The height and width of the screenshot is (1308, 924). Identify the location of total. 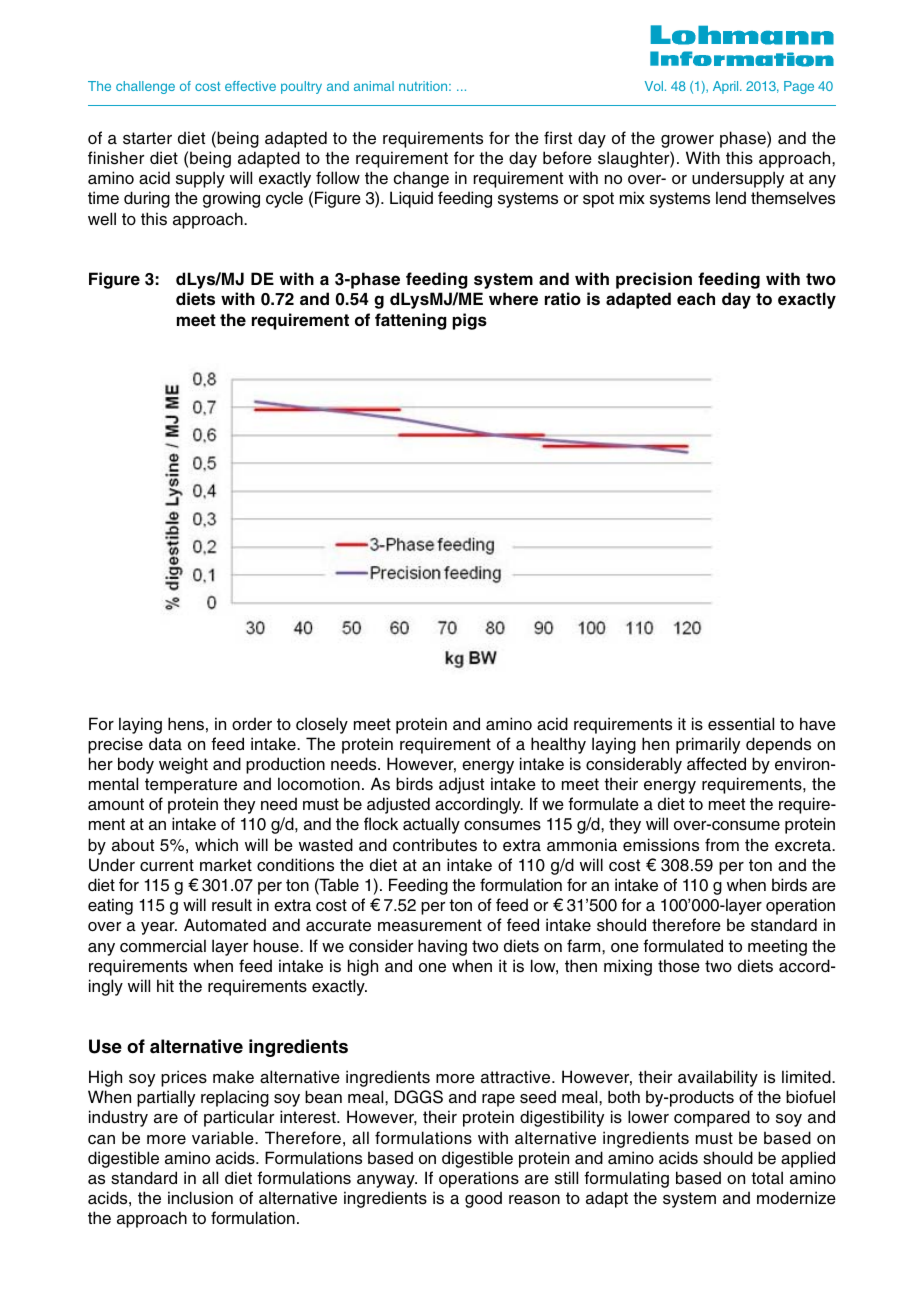
(767, 1178).
